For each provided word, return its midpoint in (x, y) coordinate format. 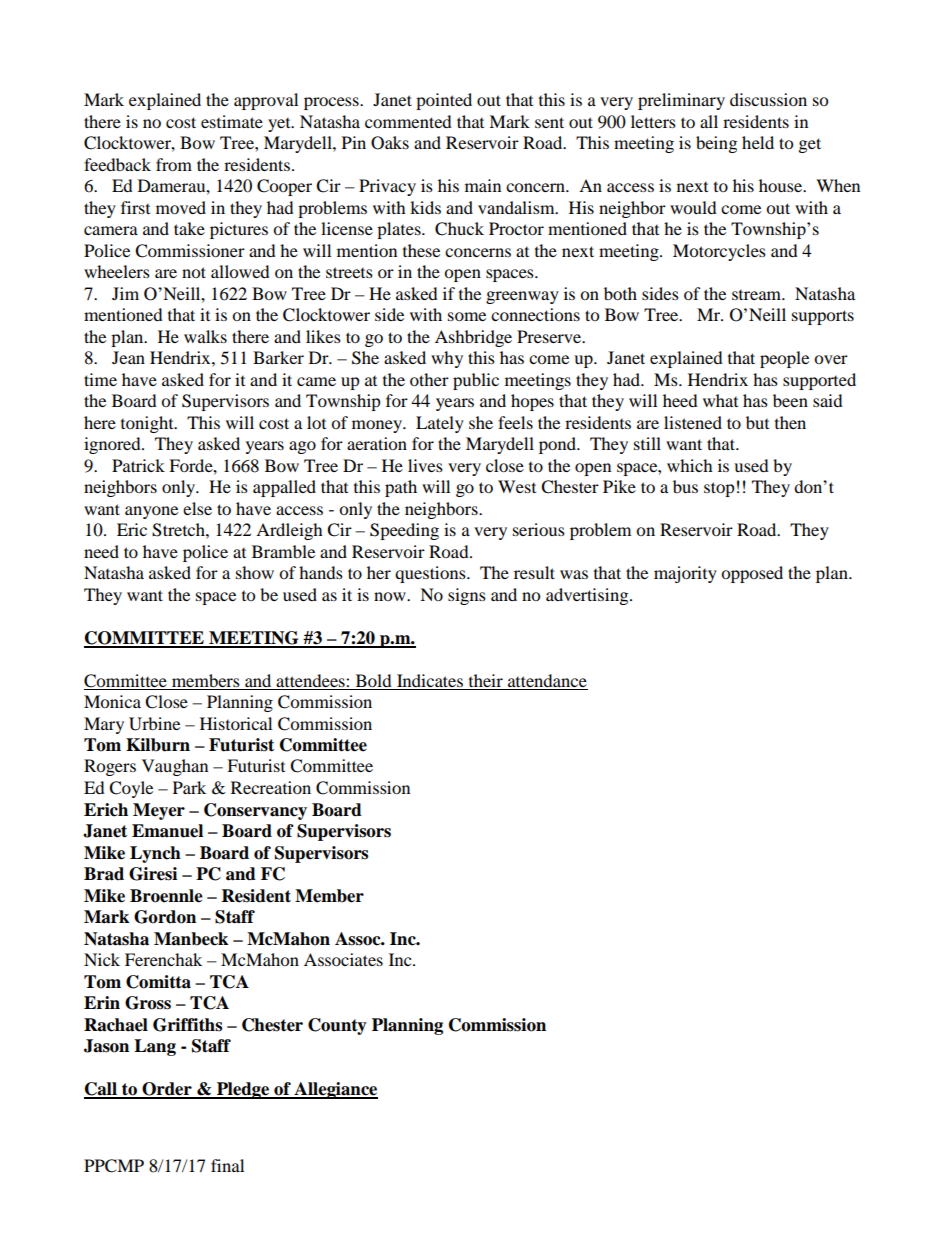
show (255, 572)
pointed (444, 101)
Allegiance (335, 1090)
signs (467, 596)
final (227, 1165)
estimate (232, 121)
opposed (752, 574)
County (337, 1026)
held (758, 142)
